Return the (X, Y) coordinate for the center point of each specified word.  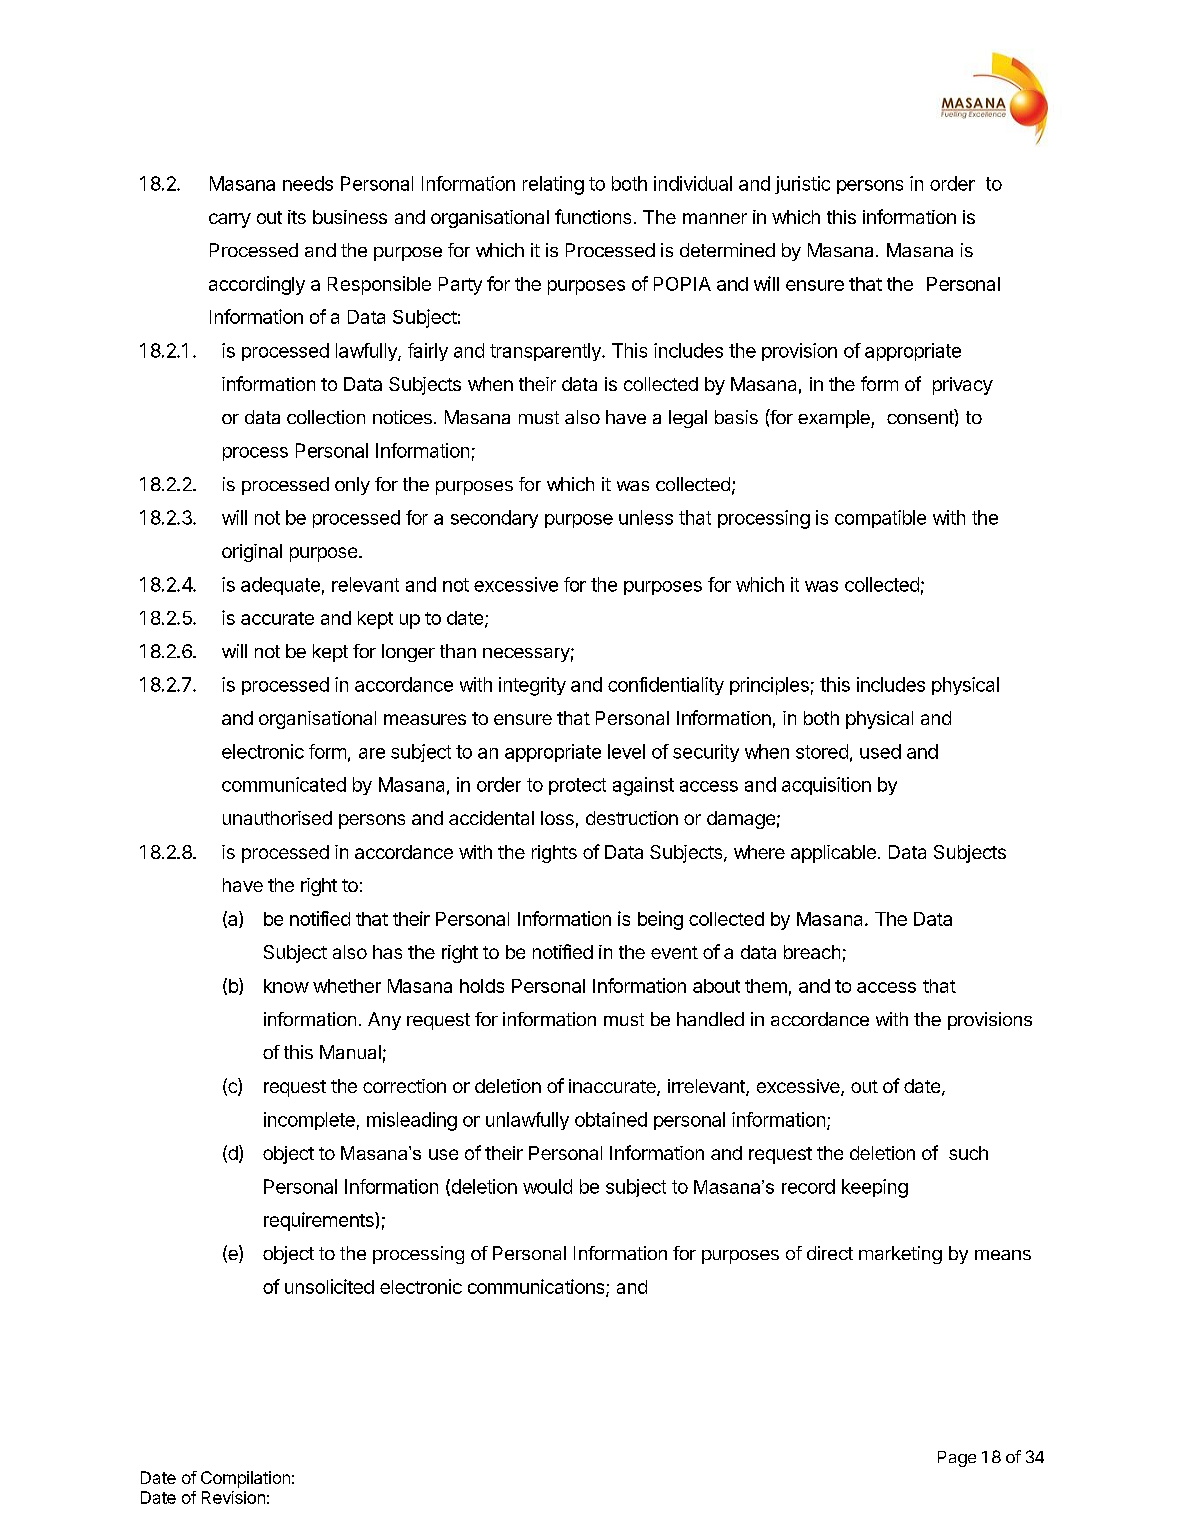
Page (957, 1459)
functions (593, 216)
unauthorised (277, 818)
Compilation (245, 1479)
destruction (632, 818)
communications (537, 1287)
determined (727, 250)
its (297, 217)
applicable (833, 854)
